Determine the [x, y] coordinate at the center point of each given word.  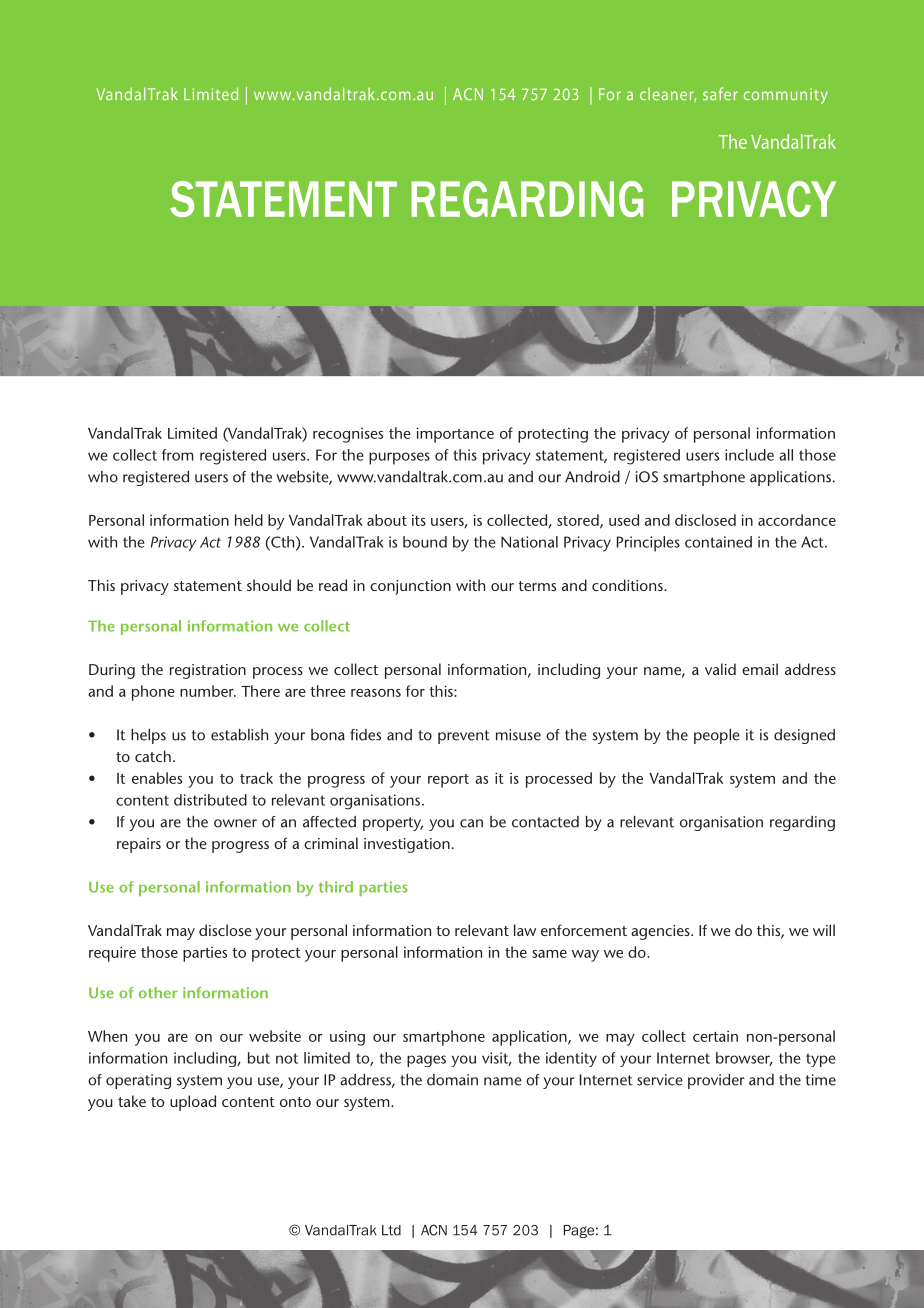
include [749, 455]
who [103, 477]
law [525, 930]
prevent [464, 737]
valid [720, 669]
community [786, 96]
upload [193, 1103]
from [177, 455]
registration [208, 671]
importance [455, 435]
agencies [661, 932]
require [112, 954]
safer [720, 93]
